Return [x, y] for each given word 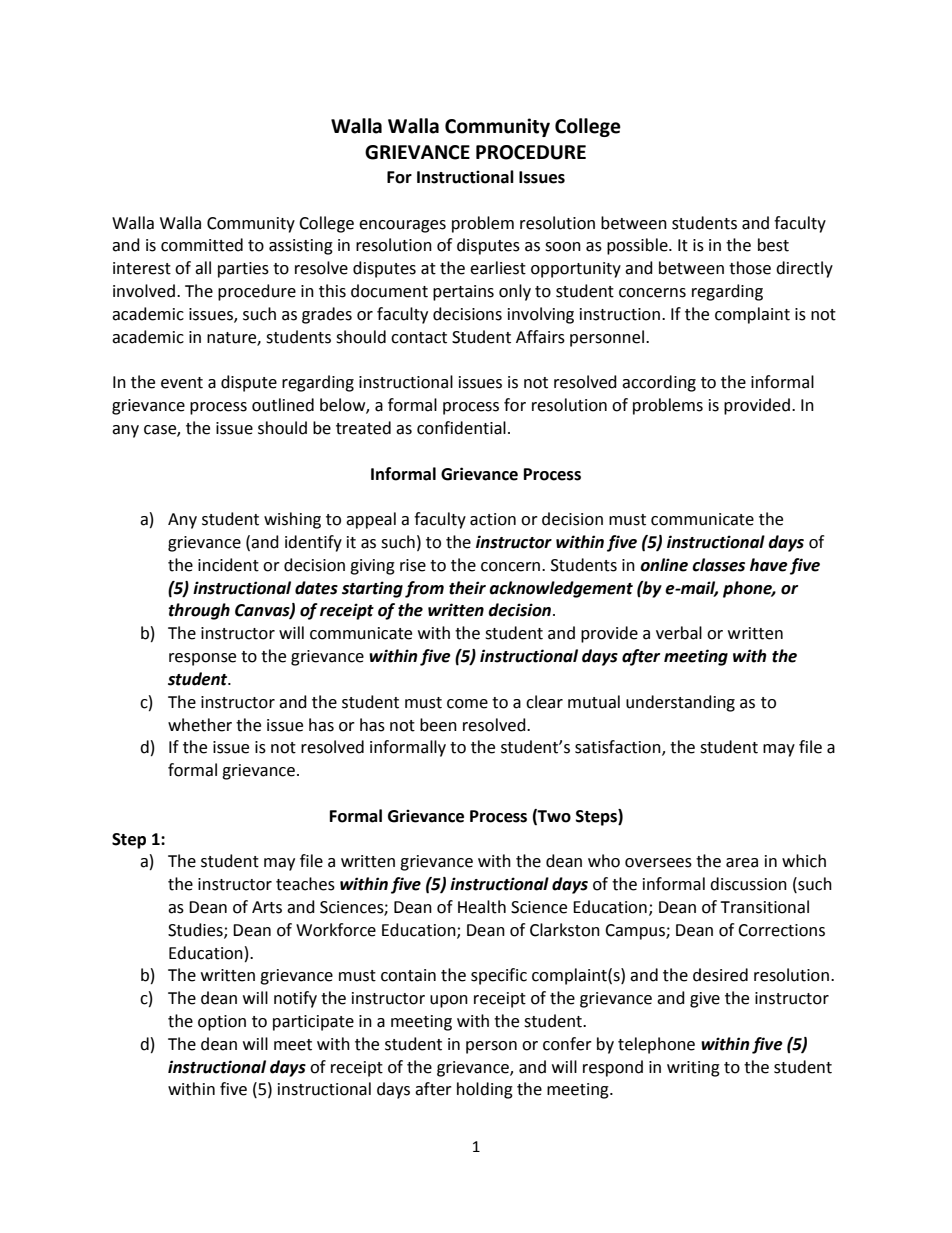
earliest [498, 268]
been [438, 725]
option [222, 1023]
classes [718, 565]
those [750, 268]
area [742, 863]
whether [200, 725]
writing [693, 1069]
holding [485, 1090]
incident [228, 565]
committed [202, 245]
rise [413, 565]
